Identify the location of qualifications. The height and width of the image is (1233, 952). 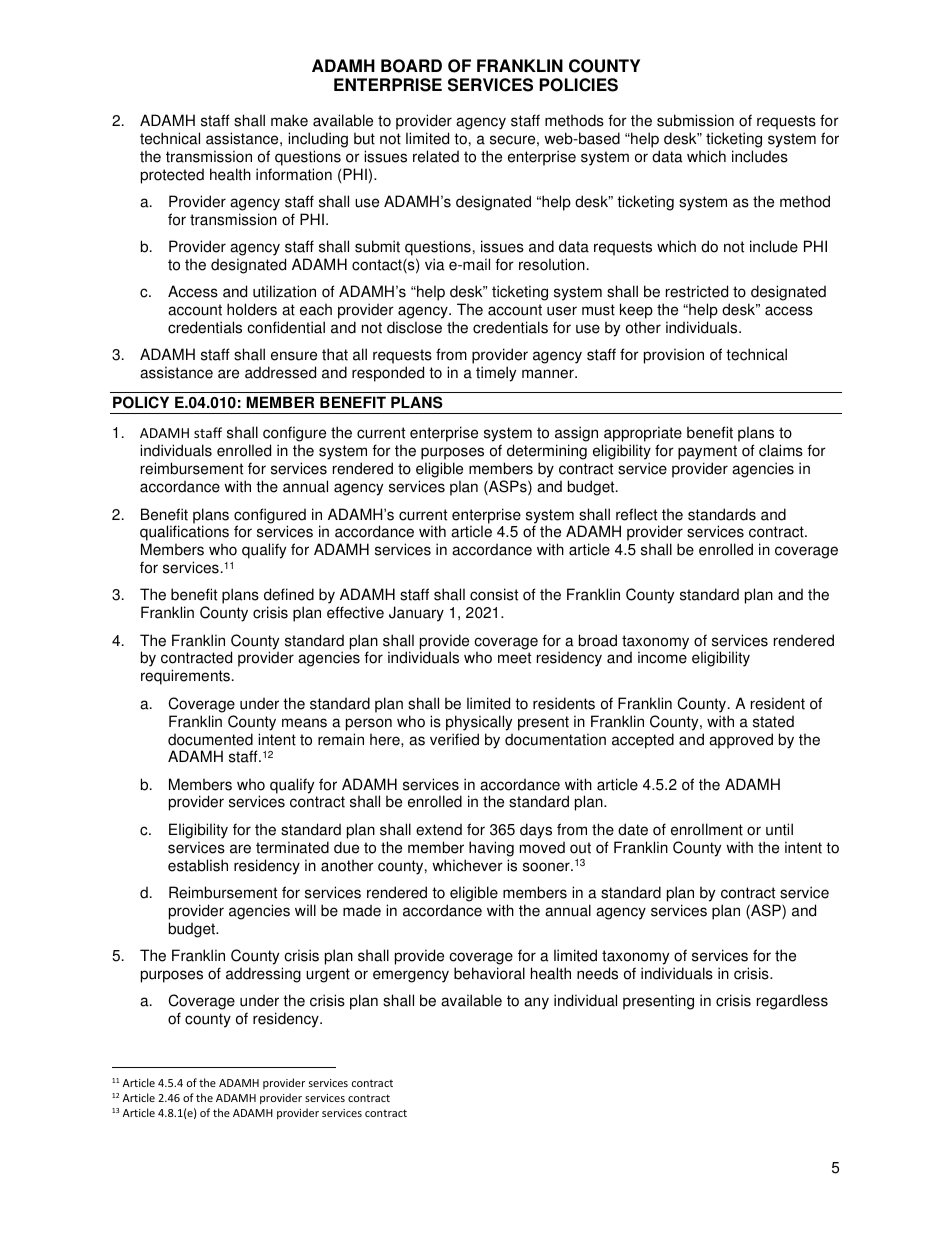
(184, 534).
